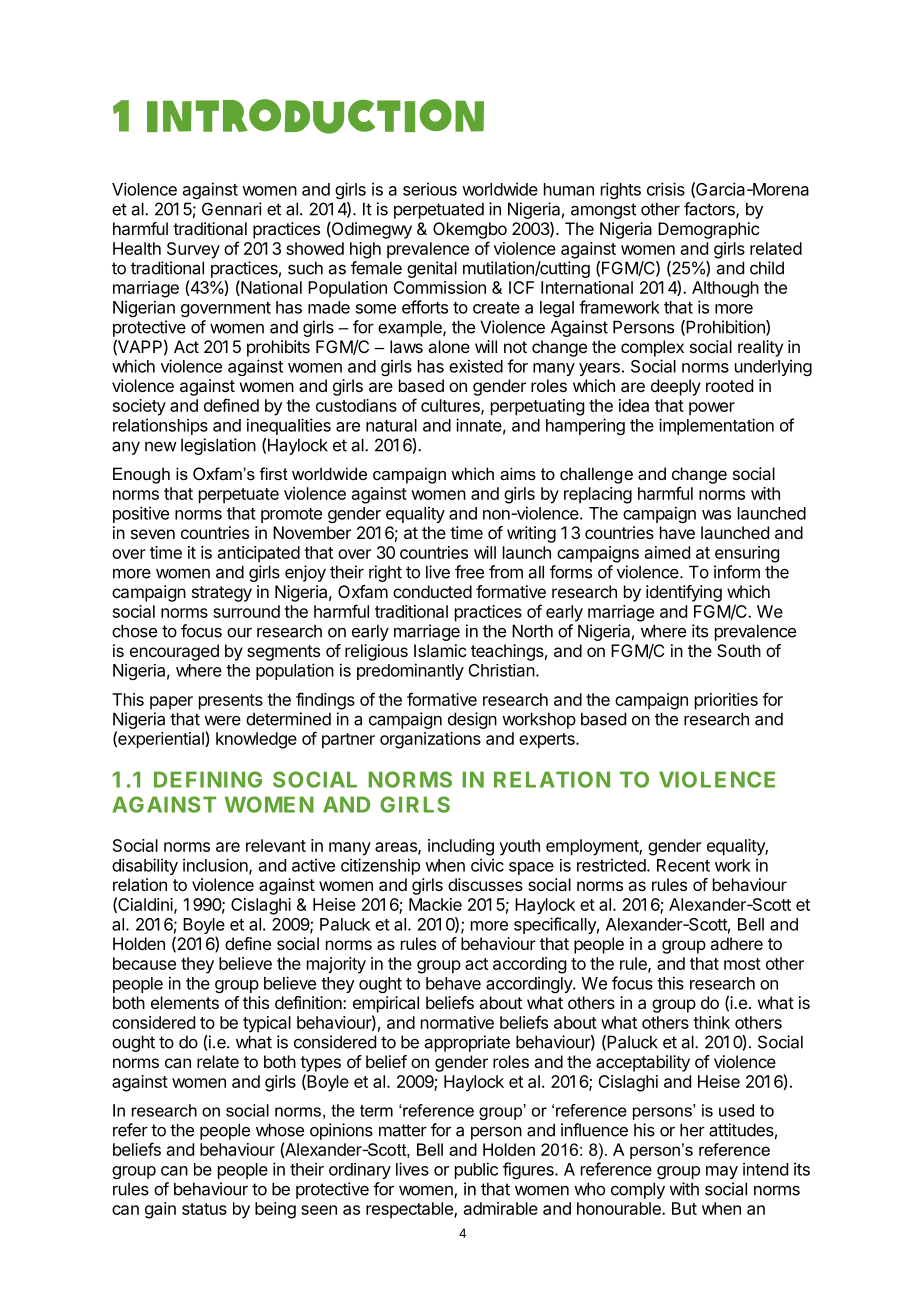 The image size is (924, 1308). What do you see at coordinates (666, 189) in the screenshot?
I see `crisis` at bounding box center [666, 189].
